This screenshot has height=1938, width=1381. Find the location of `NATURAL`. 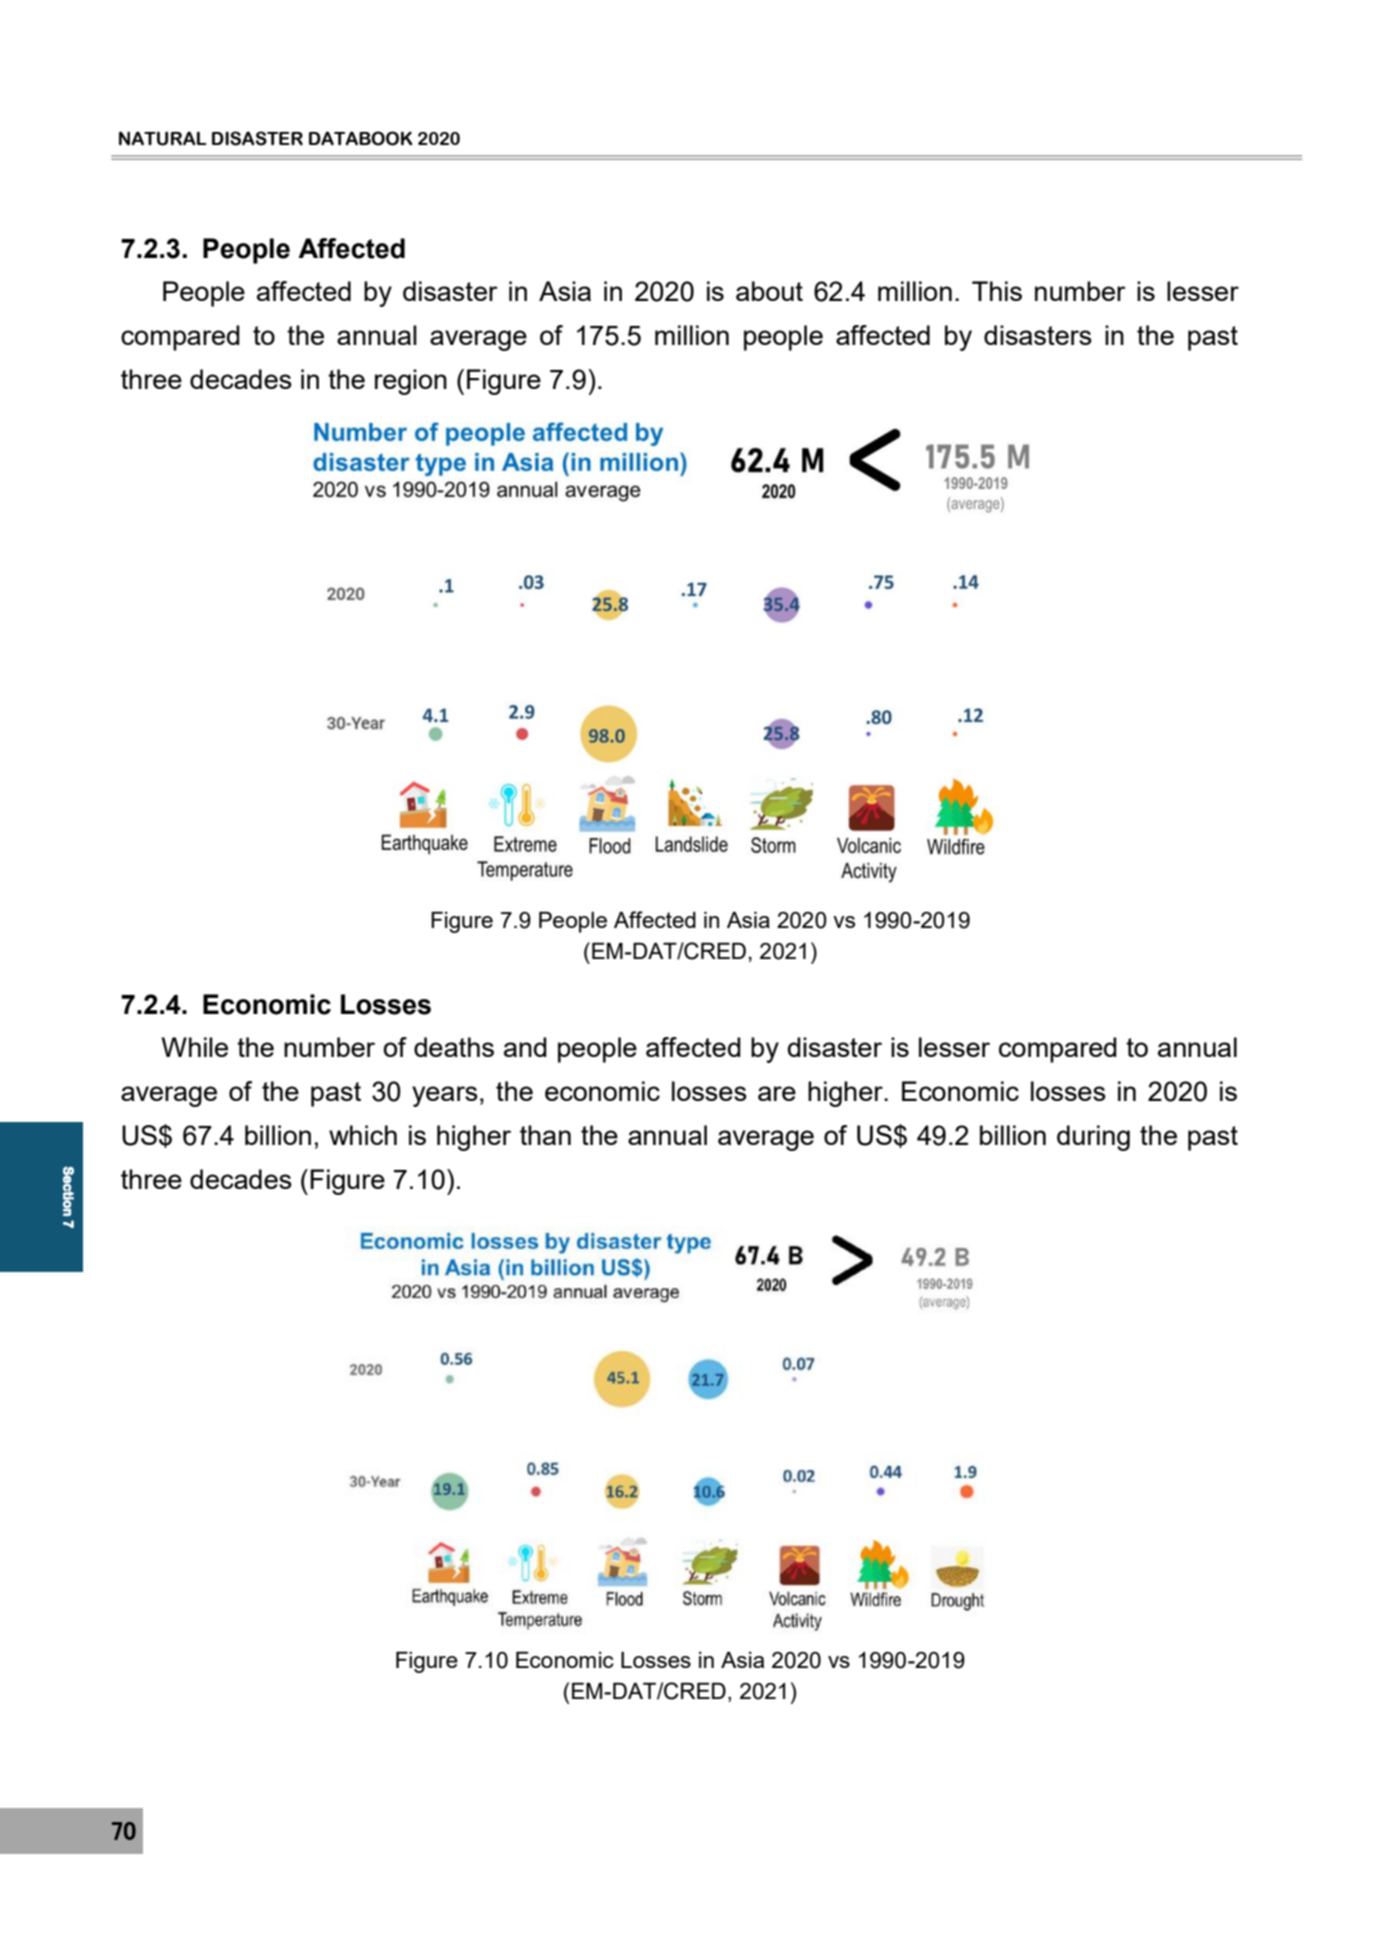

NATURAL is located at coordinates (163, 138).
